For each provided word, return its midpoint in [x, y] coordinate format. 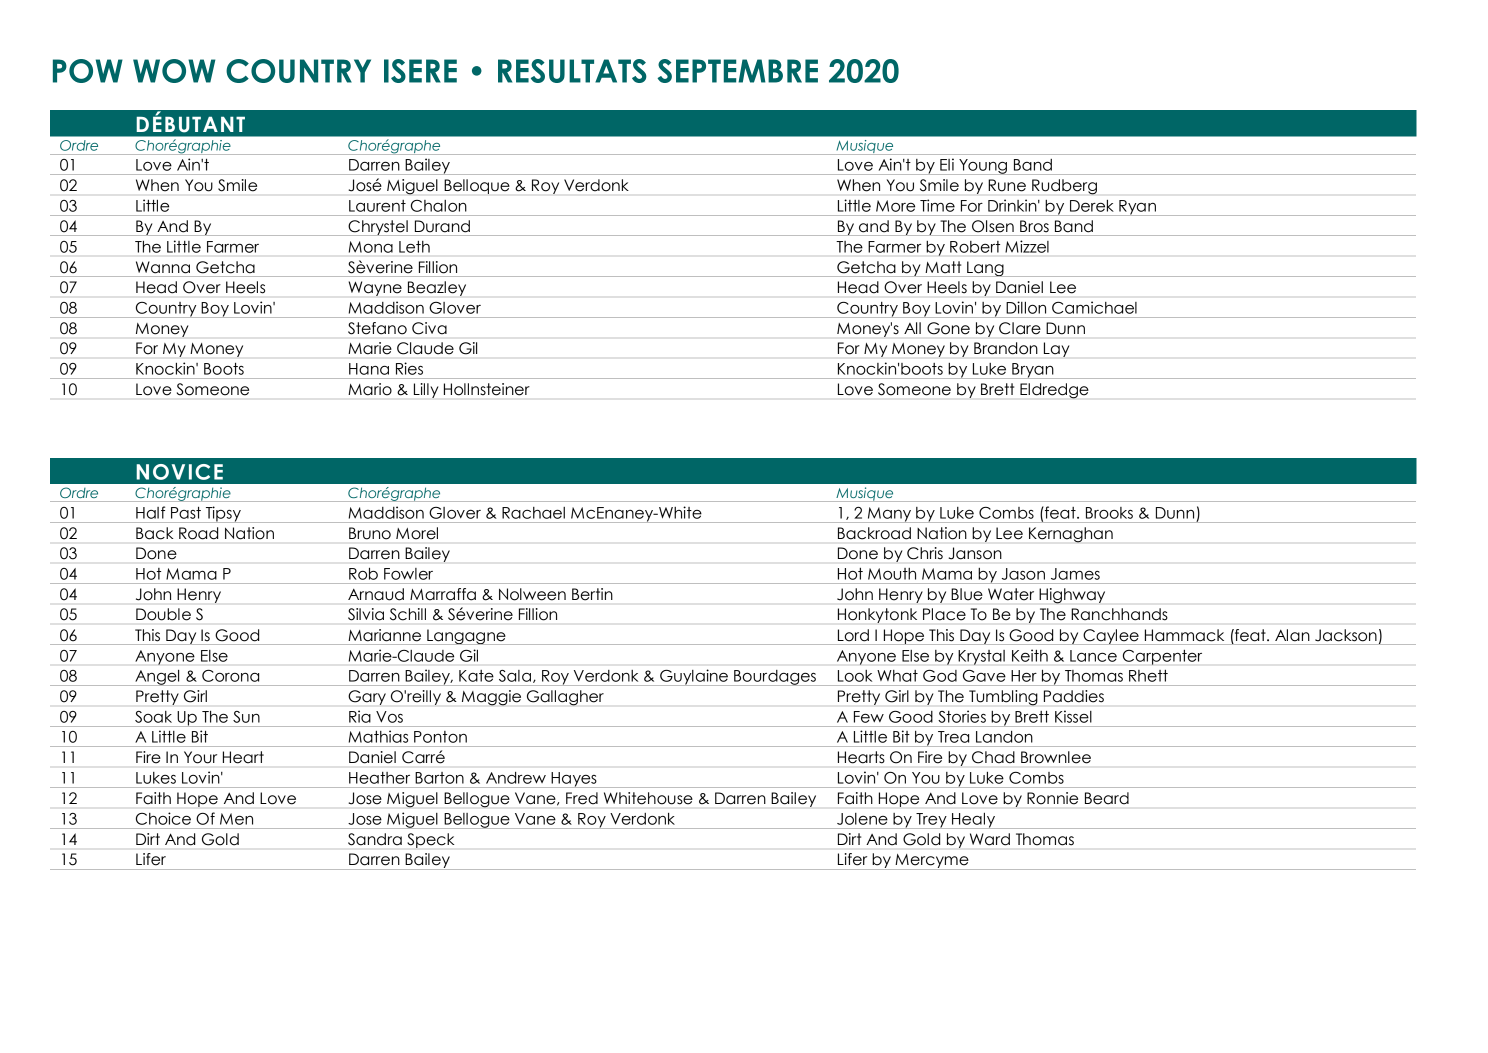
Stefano [377, 328]
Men [236, 819]
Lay [1057, 349]
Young [983, 167]
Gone [948, 328]
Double [163, 614]
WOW [174, 71]
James [1075, 574]
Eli [947, 165]
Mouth [892, 574]
